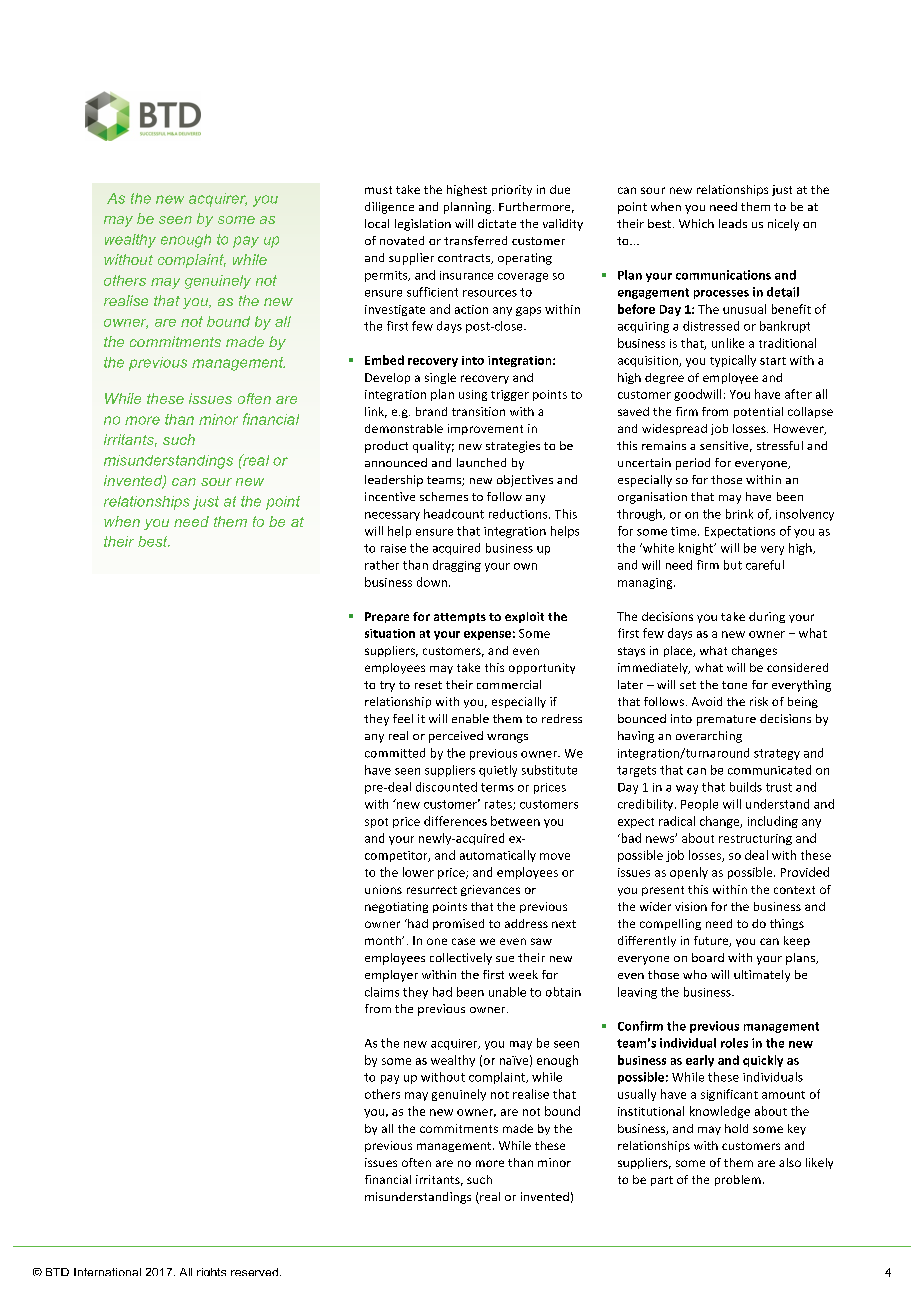 This page has height=1308, width=924. What do you see at coordinates (490, 890) in the page?
I see `grievances` at bounding box center [490, 890].
